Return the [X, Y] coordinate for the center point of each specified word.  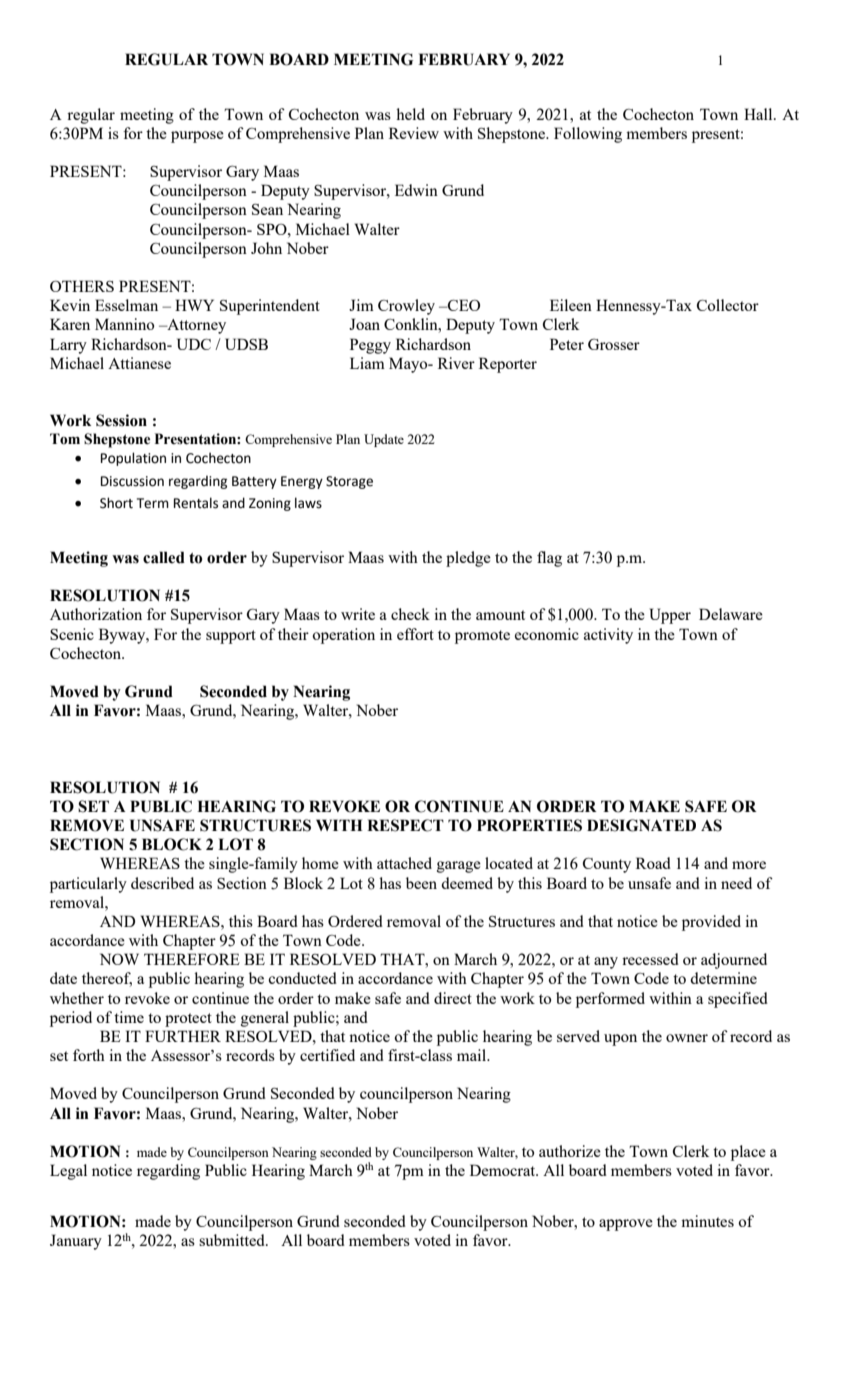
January [76, 1242]
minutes [707, 1221]
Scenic [72, 634]
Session [121, 420]
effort [415, 634]
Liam [367, 363]
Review [414, 133]
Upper [670, 616]
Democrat [504, 1170]
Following [588, 135]
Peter [567, 344]
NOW [119, 959]
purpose [197, 137]
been [421, 883]
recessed [650, 959]
